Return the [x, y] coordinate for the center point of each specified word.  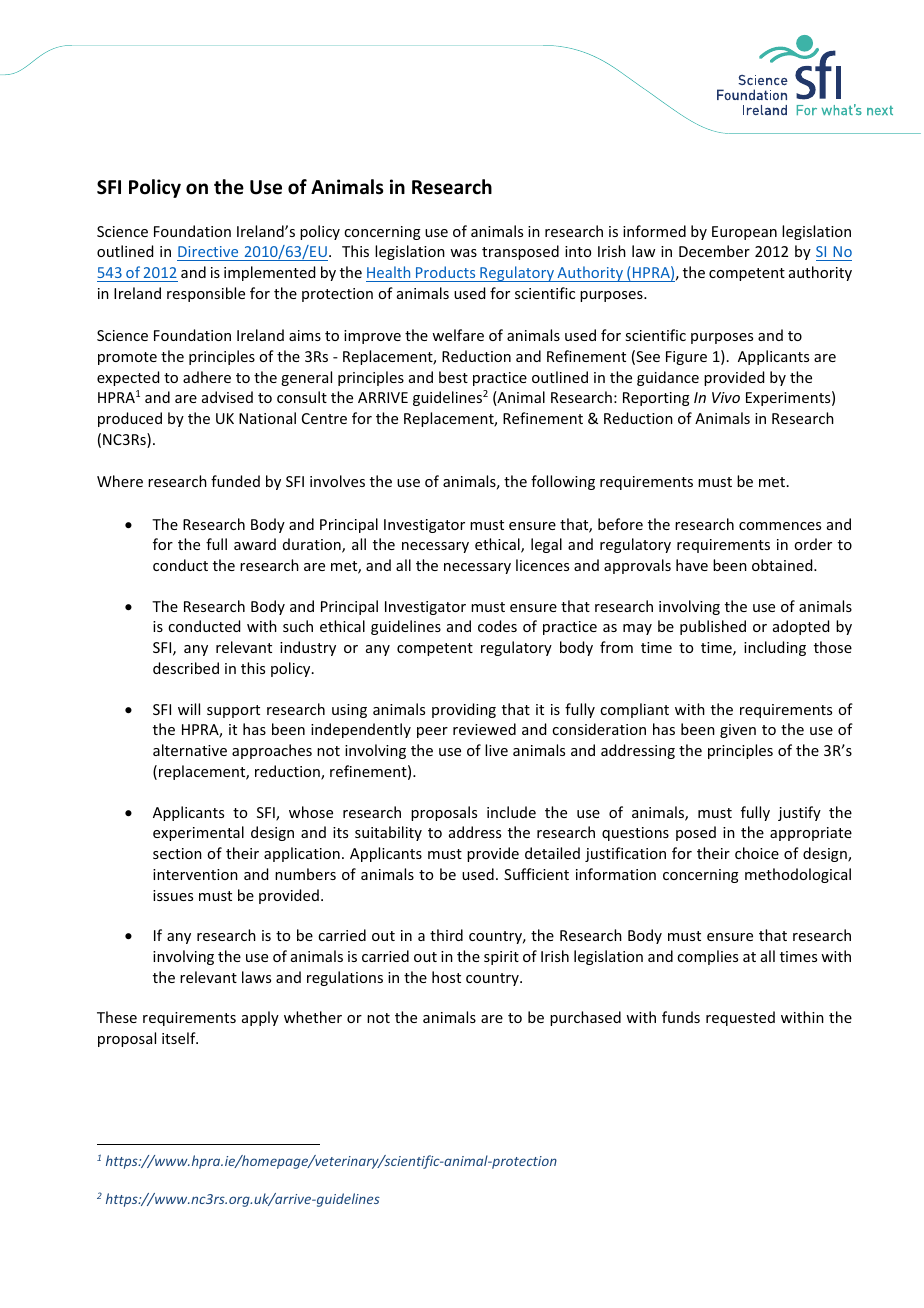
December [714, 251]
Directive [209, 253]
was [463, 253]
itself [180, 1038]
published [713, 627]
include [511, 812]
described [186, 668]
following [563, 482]
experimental [198, 833]
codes [497, 626]
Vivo [726, 397]
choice [757, 853]
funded [235, 481]
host [446, 977]
